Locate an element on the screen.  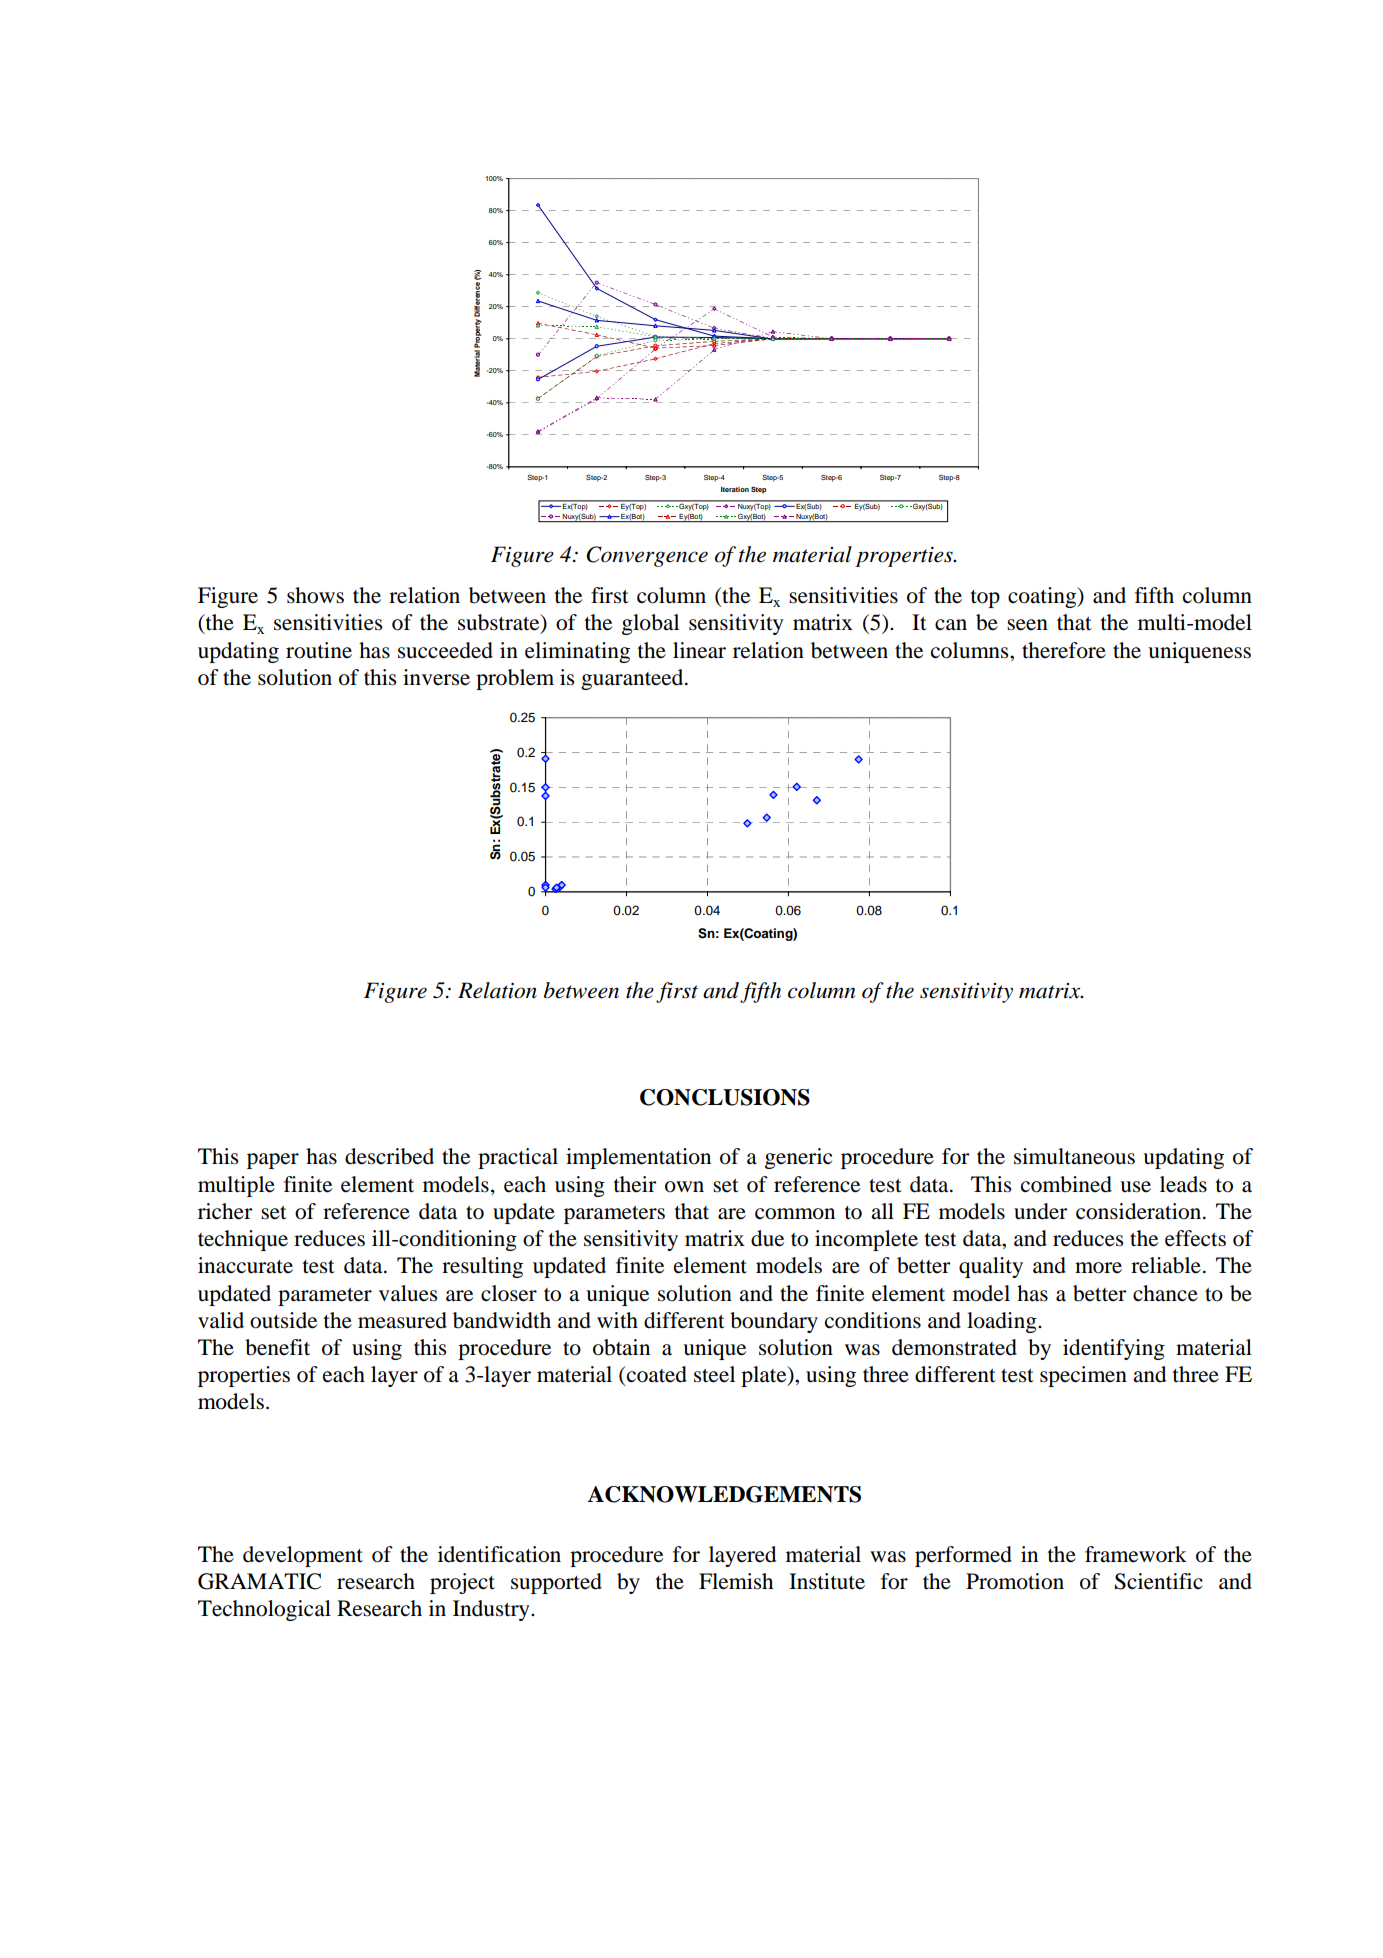
development is located at coordinates (303, 1556).
